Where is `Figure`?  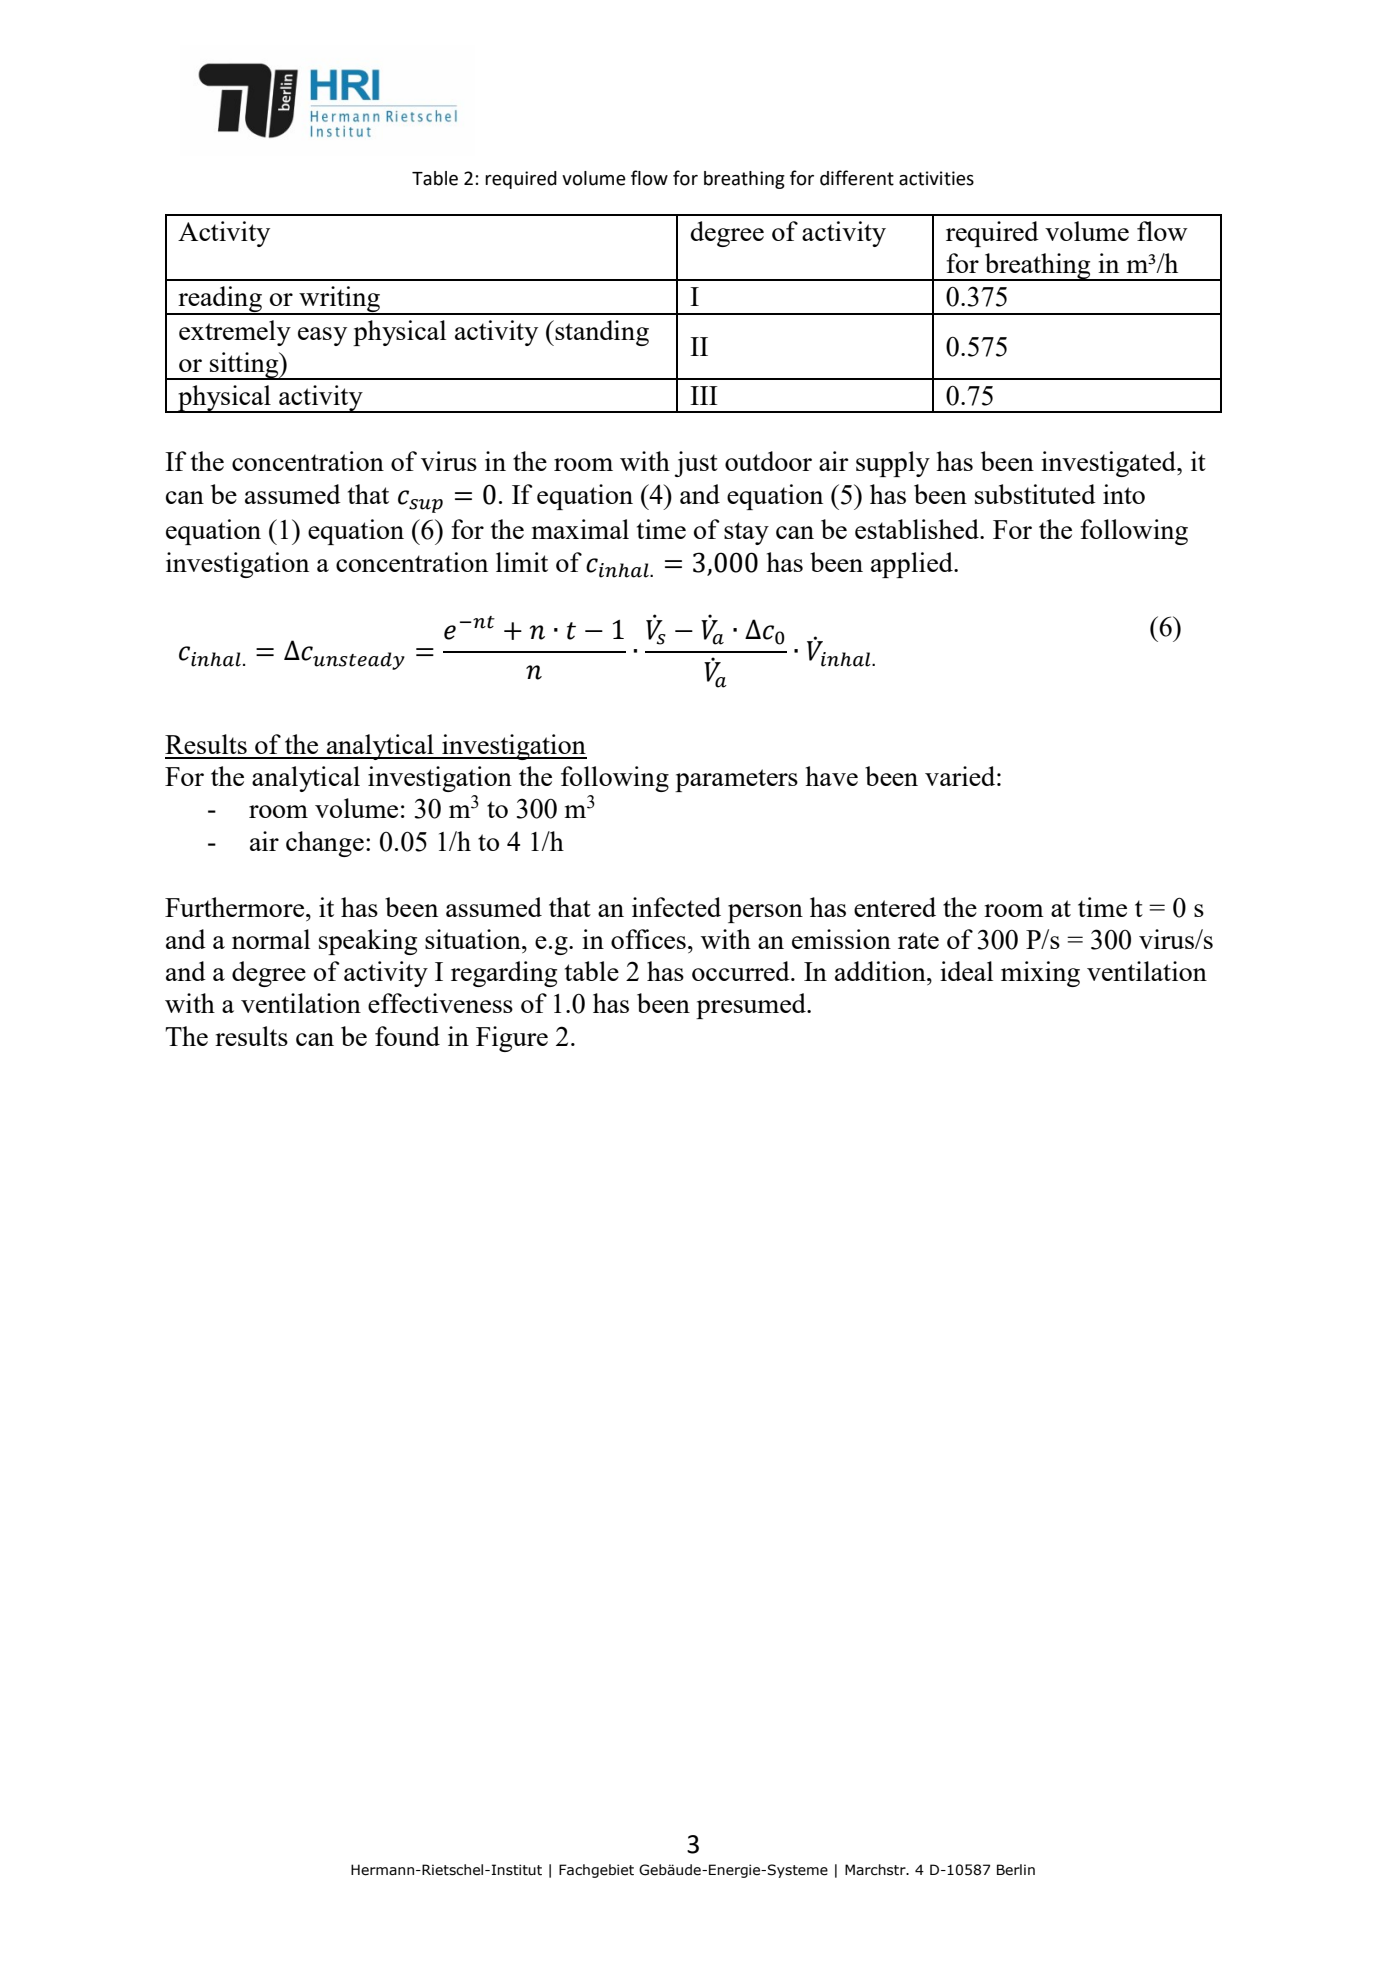 Figure is located at coordinates (512, 1039).
